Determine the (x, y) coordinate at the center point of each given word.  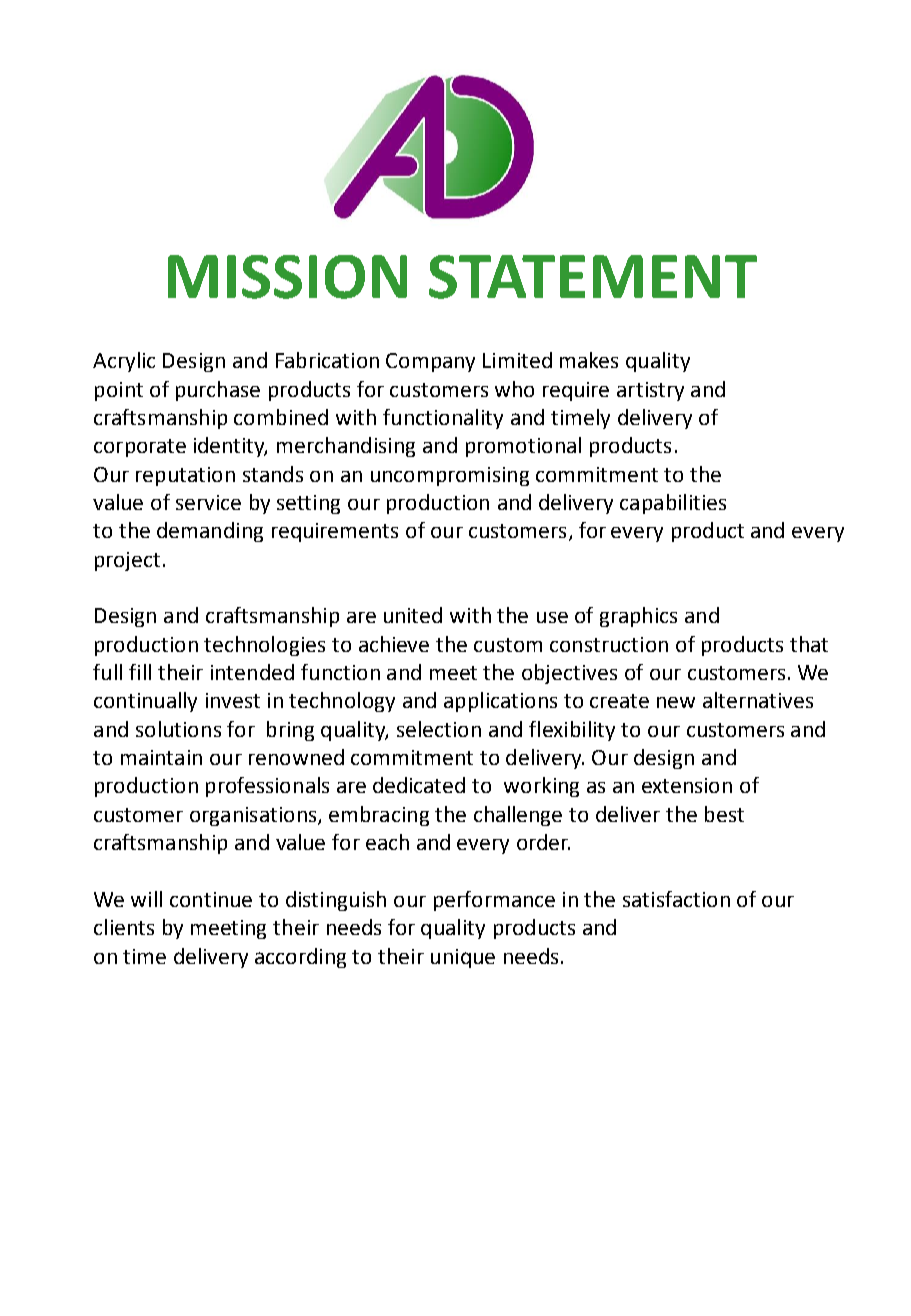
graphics (638, 617)
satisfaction (676, 899)
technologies (264, 646)
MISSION (287, 277)
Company (430, 362)
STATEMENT (593, 277)
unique (463, 958)
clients (124, 927)
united (413, 615)
